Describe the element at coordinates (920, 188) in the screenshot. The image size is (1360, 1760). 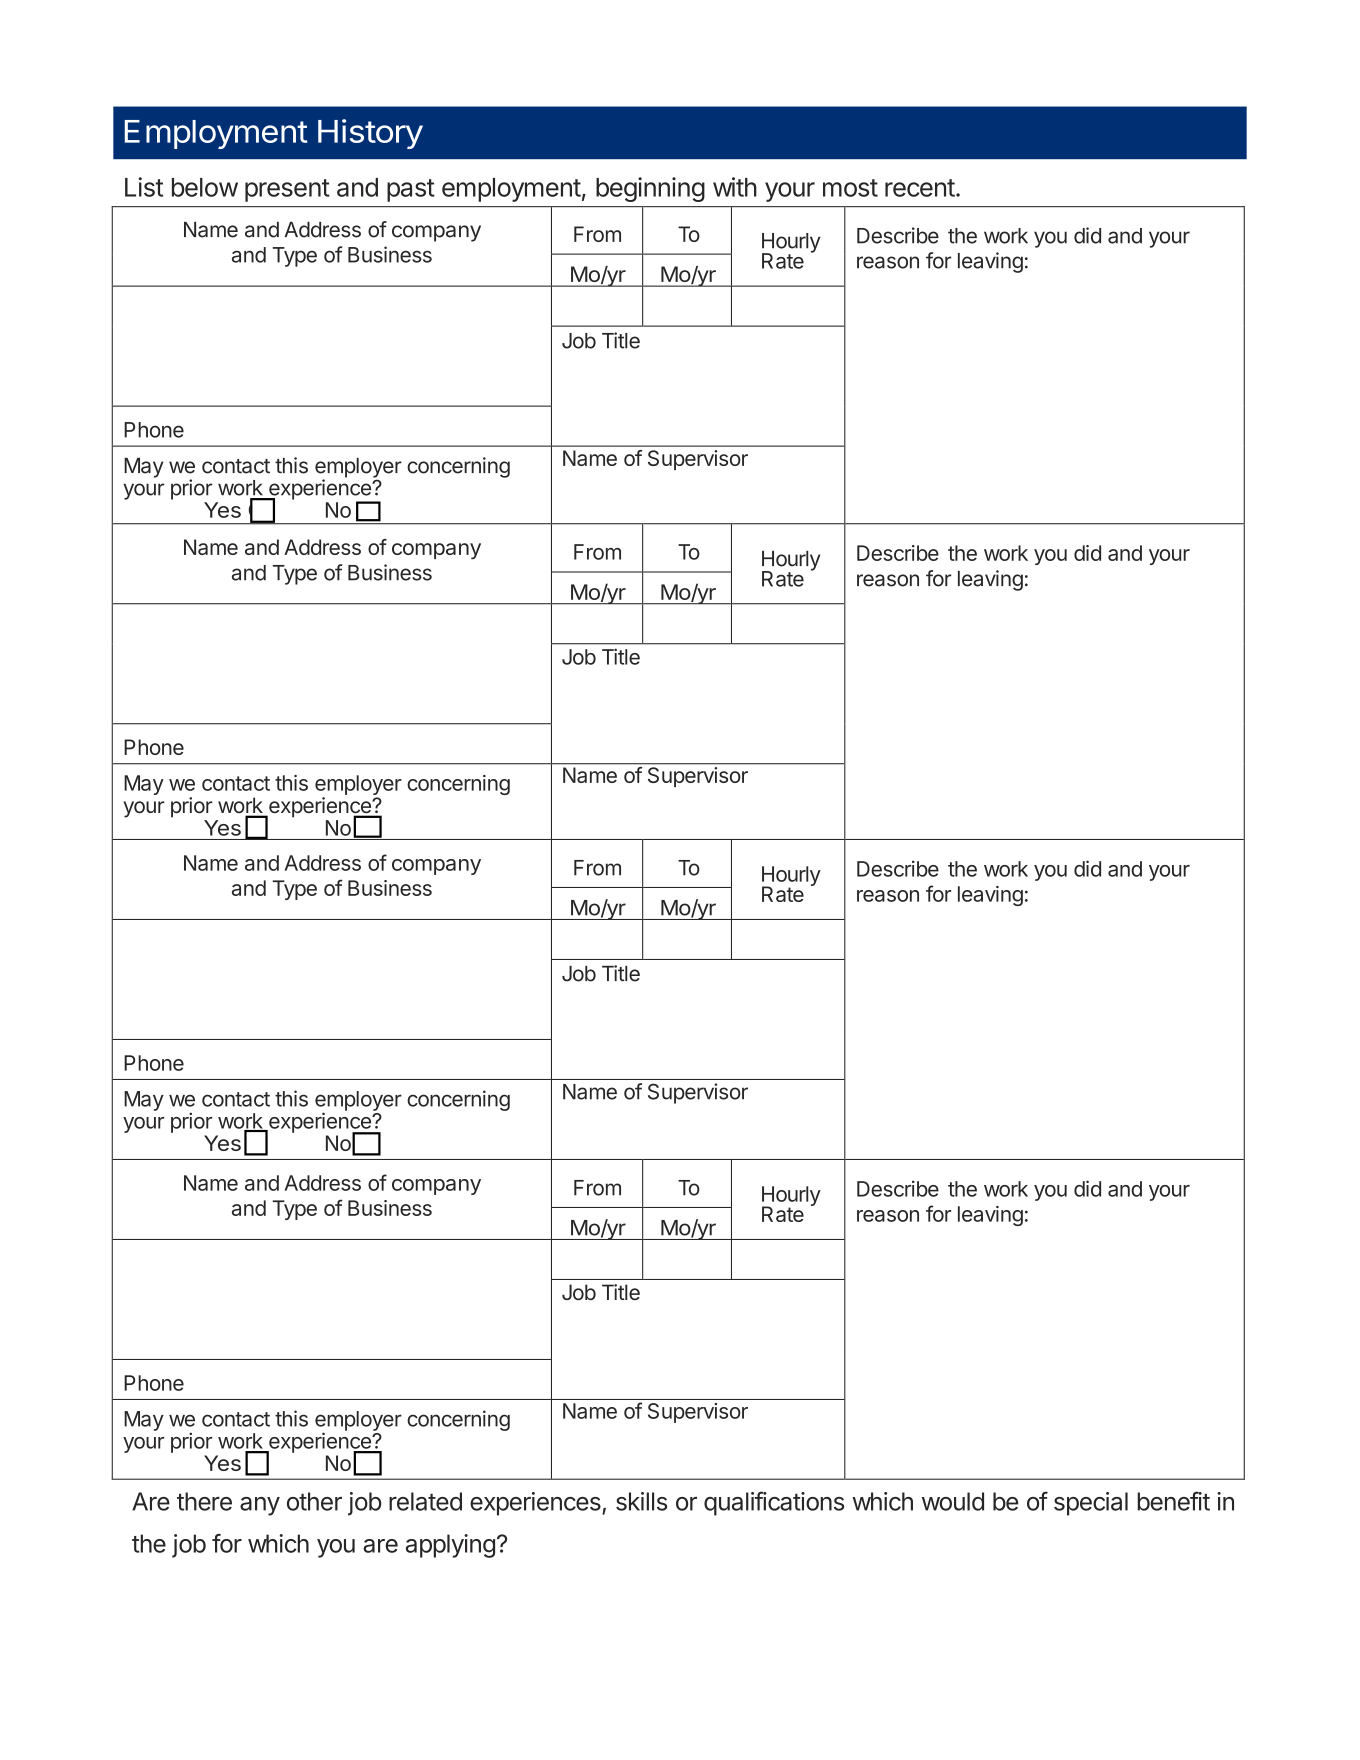
I see `recent` at that location.
